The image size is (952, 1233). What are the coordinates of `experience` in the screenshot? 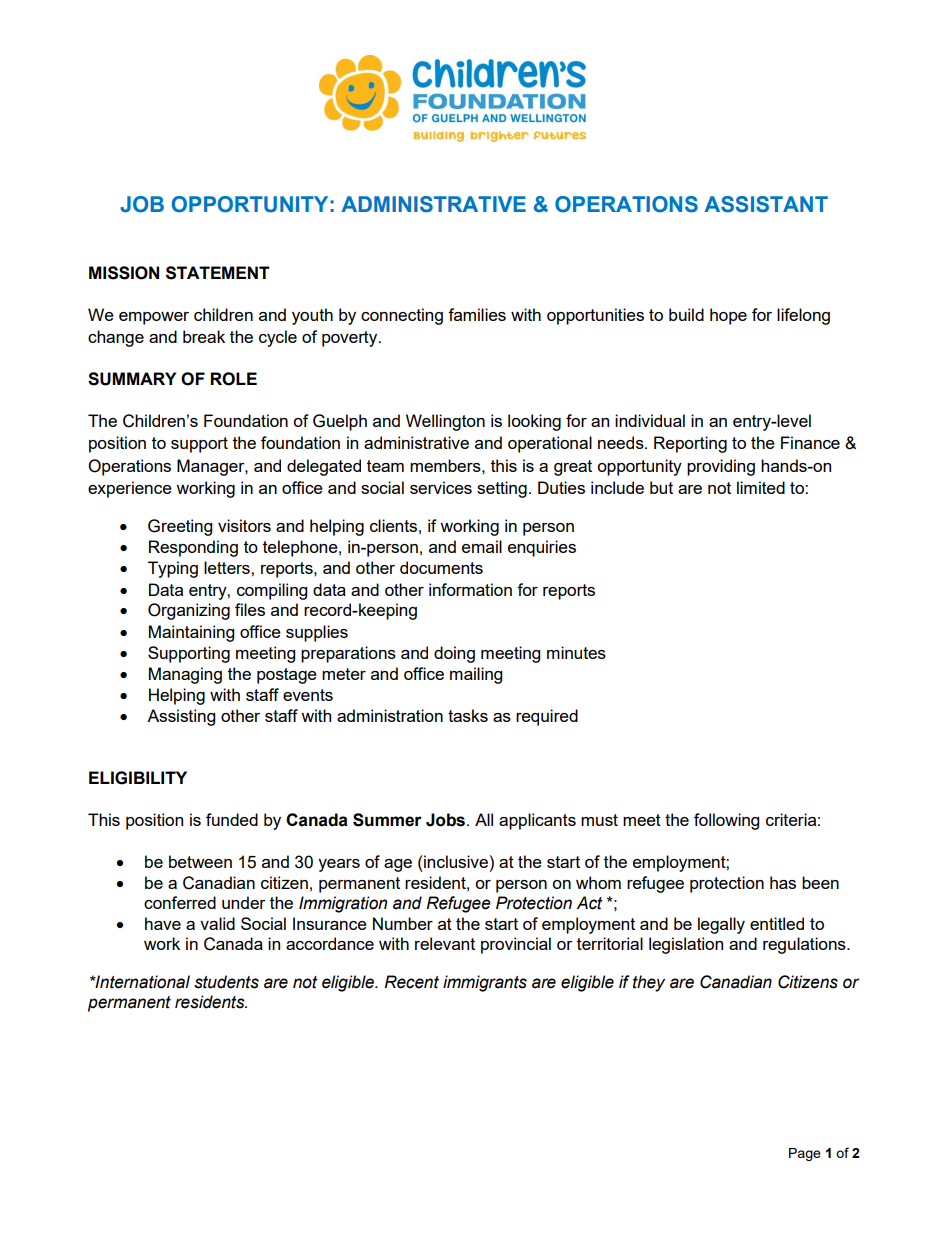 It's located at (130, 489).
